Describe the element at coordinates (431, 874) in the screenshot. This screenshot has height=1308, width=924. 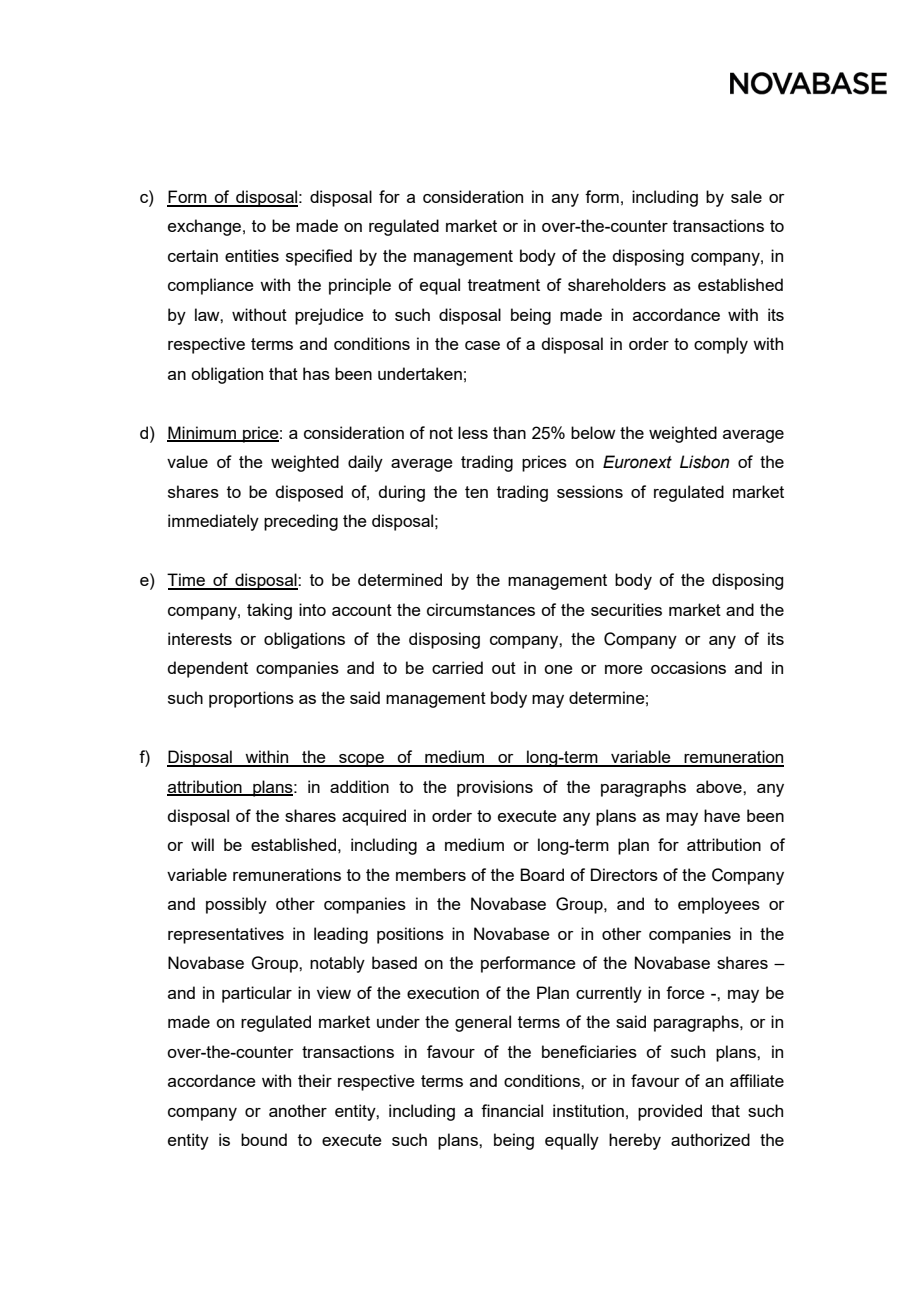
I see `members` at that location.
